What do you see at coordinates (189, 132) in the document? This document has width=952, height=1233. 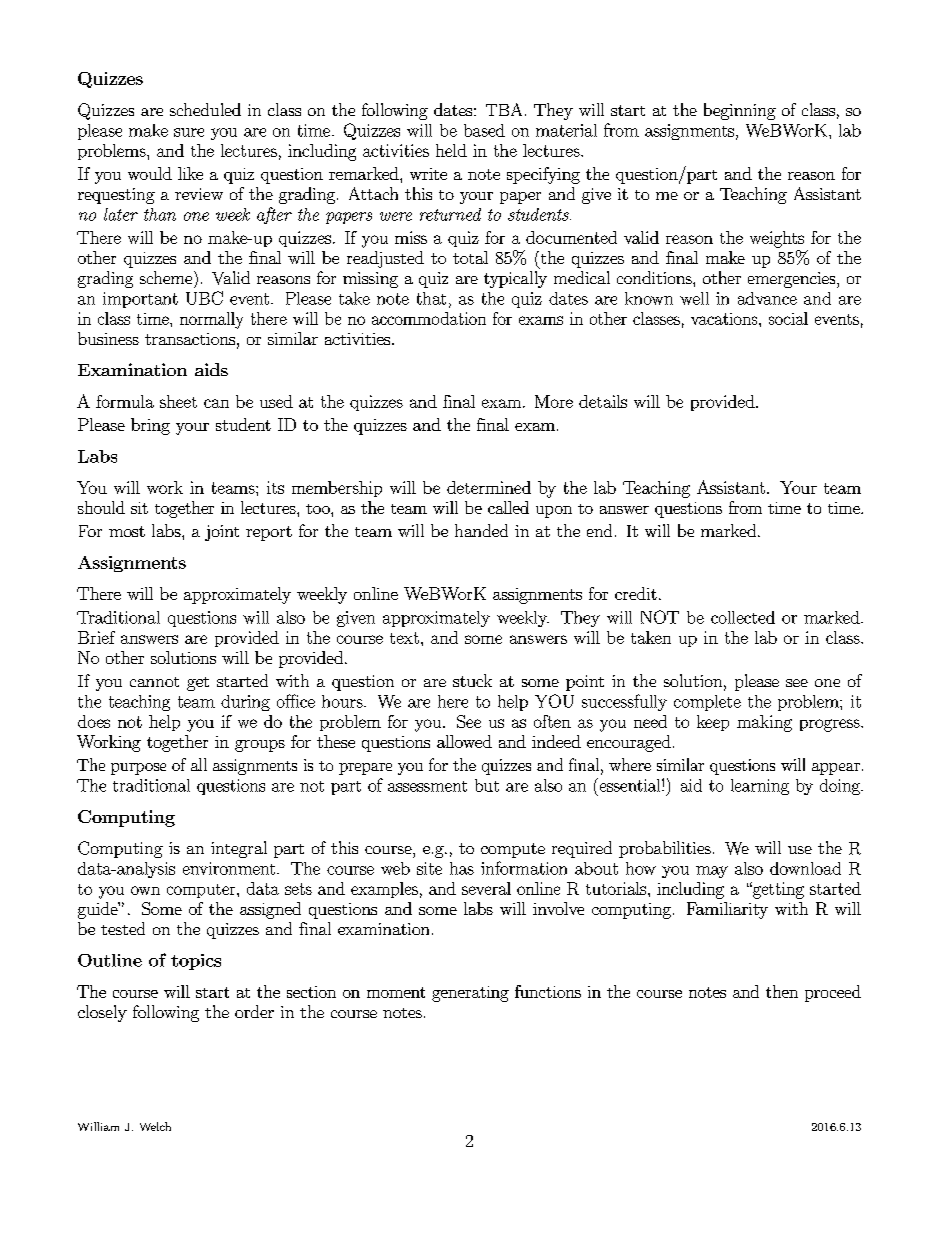 I see `sure` at bounding box center [189, 132].
